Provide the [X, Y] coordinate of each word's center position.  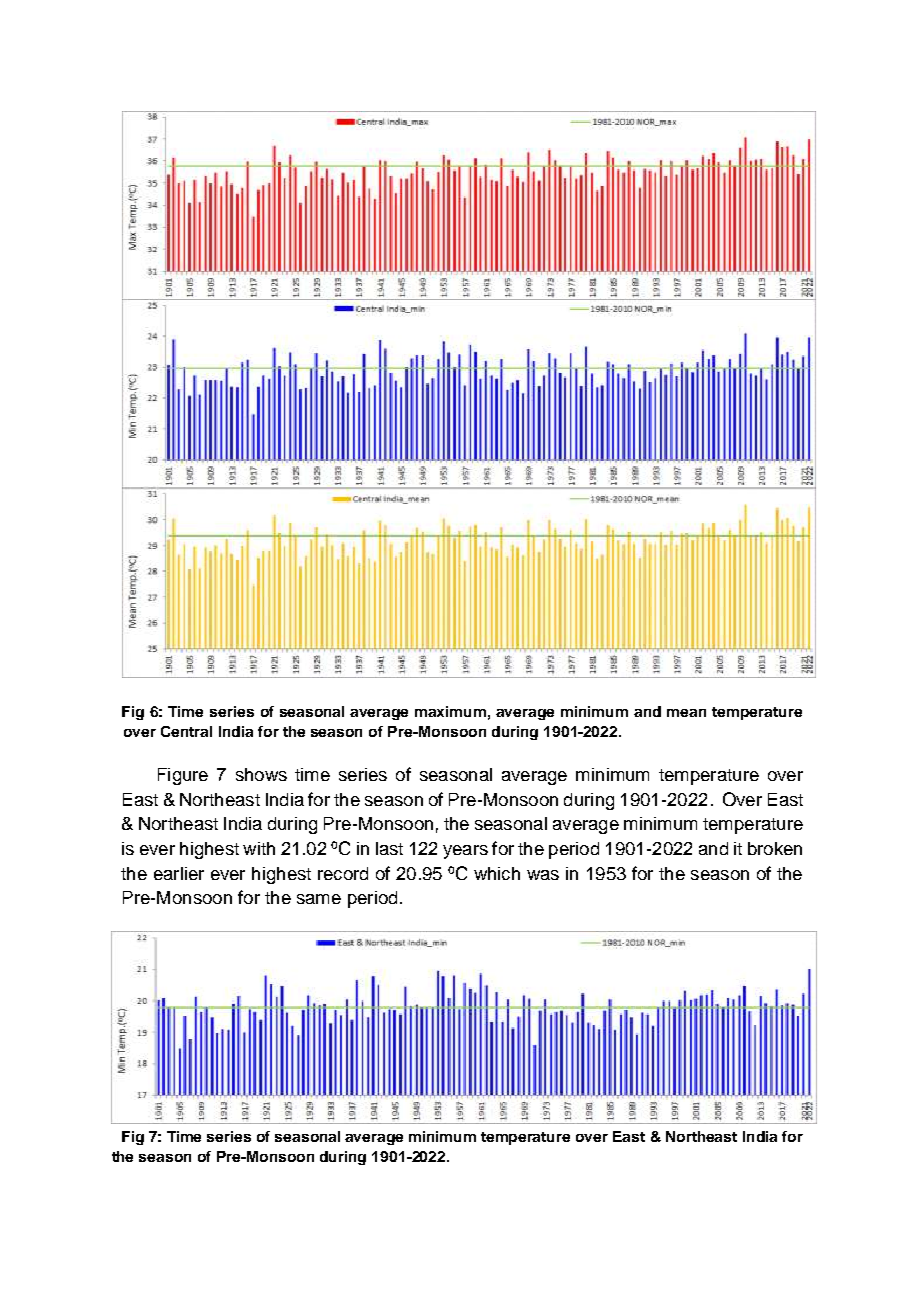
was [543, 875]
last [389, 848]
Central [186, 731]
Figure [183, 776]
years [465, 852]
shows [261, 774]
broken [775, 848]
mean [686, 713]
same [319, 899]
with [259, 848]
